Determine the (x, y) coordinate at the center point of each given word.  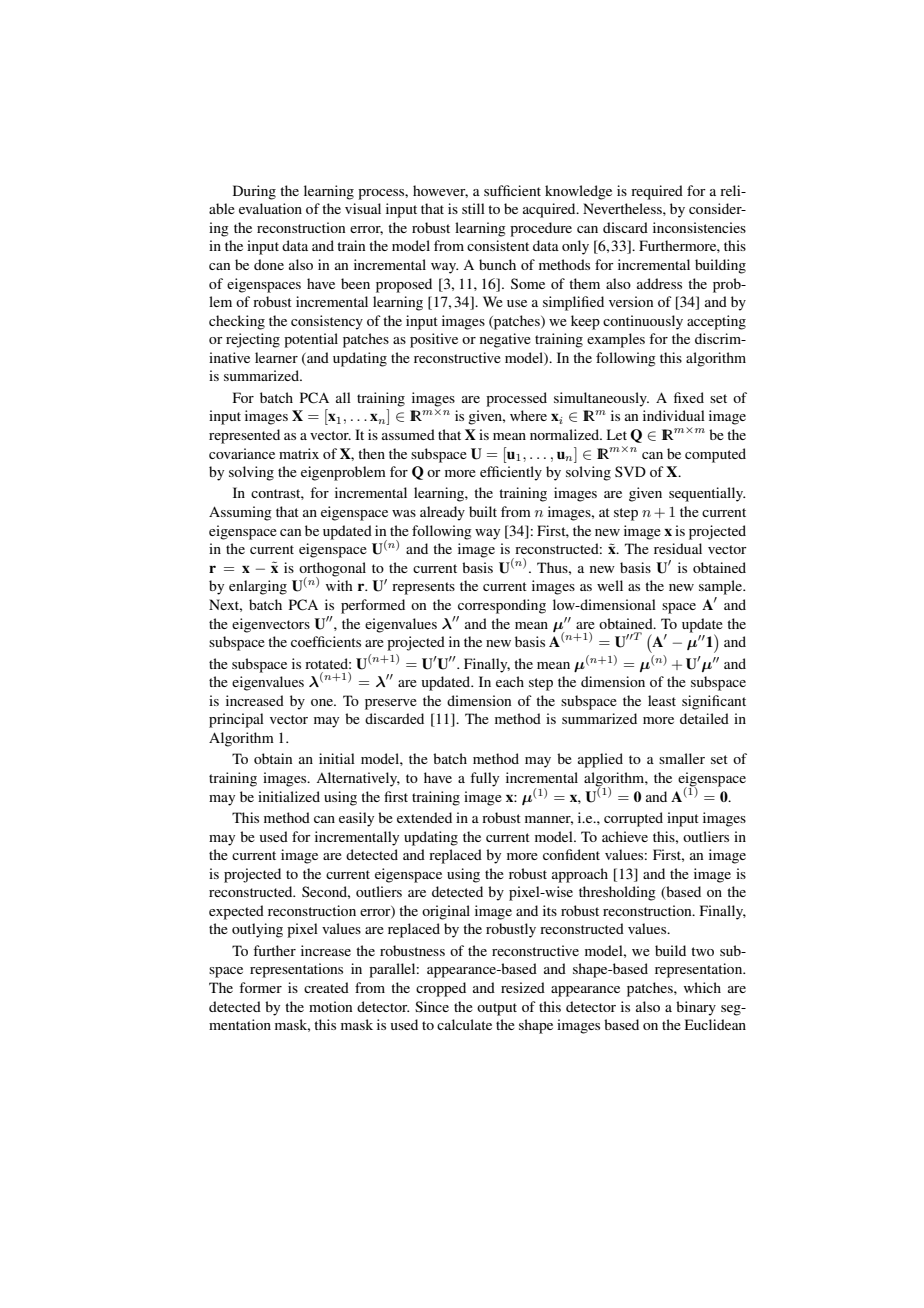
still (473, 208)
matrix (299, 453)
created (326, 987)
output (497, 1009)
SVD (630, 471)
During (254, 192)
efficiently (511, 473)
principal (236, 720)
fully (484, 779)
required (657, 192)
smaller (682, 758)
